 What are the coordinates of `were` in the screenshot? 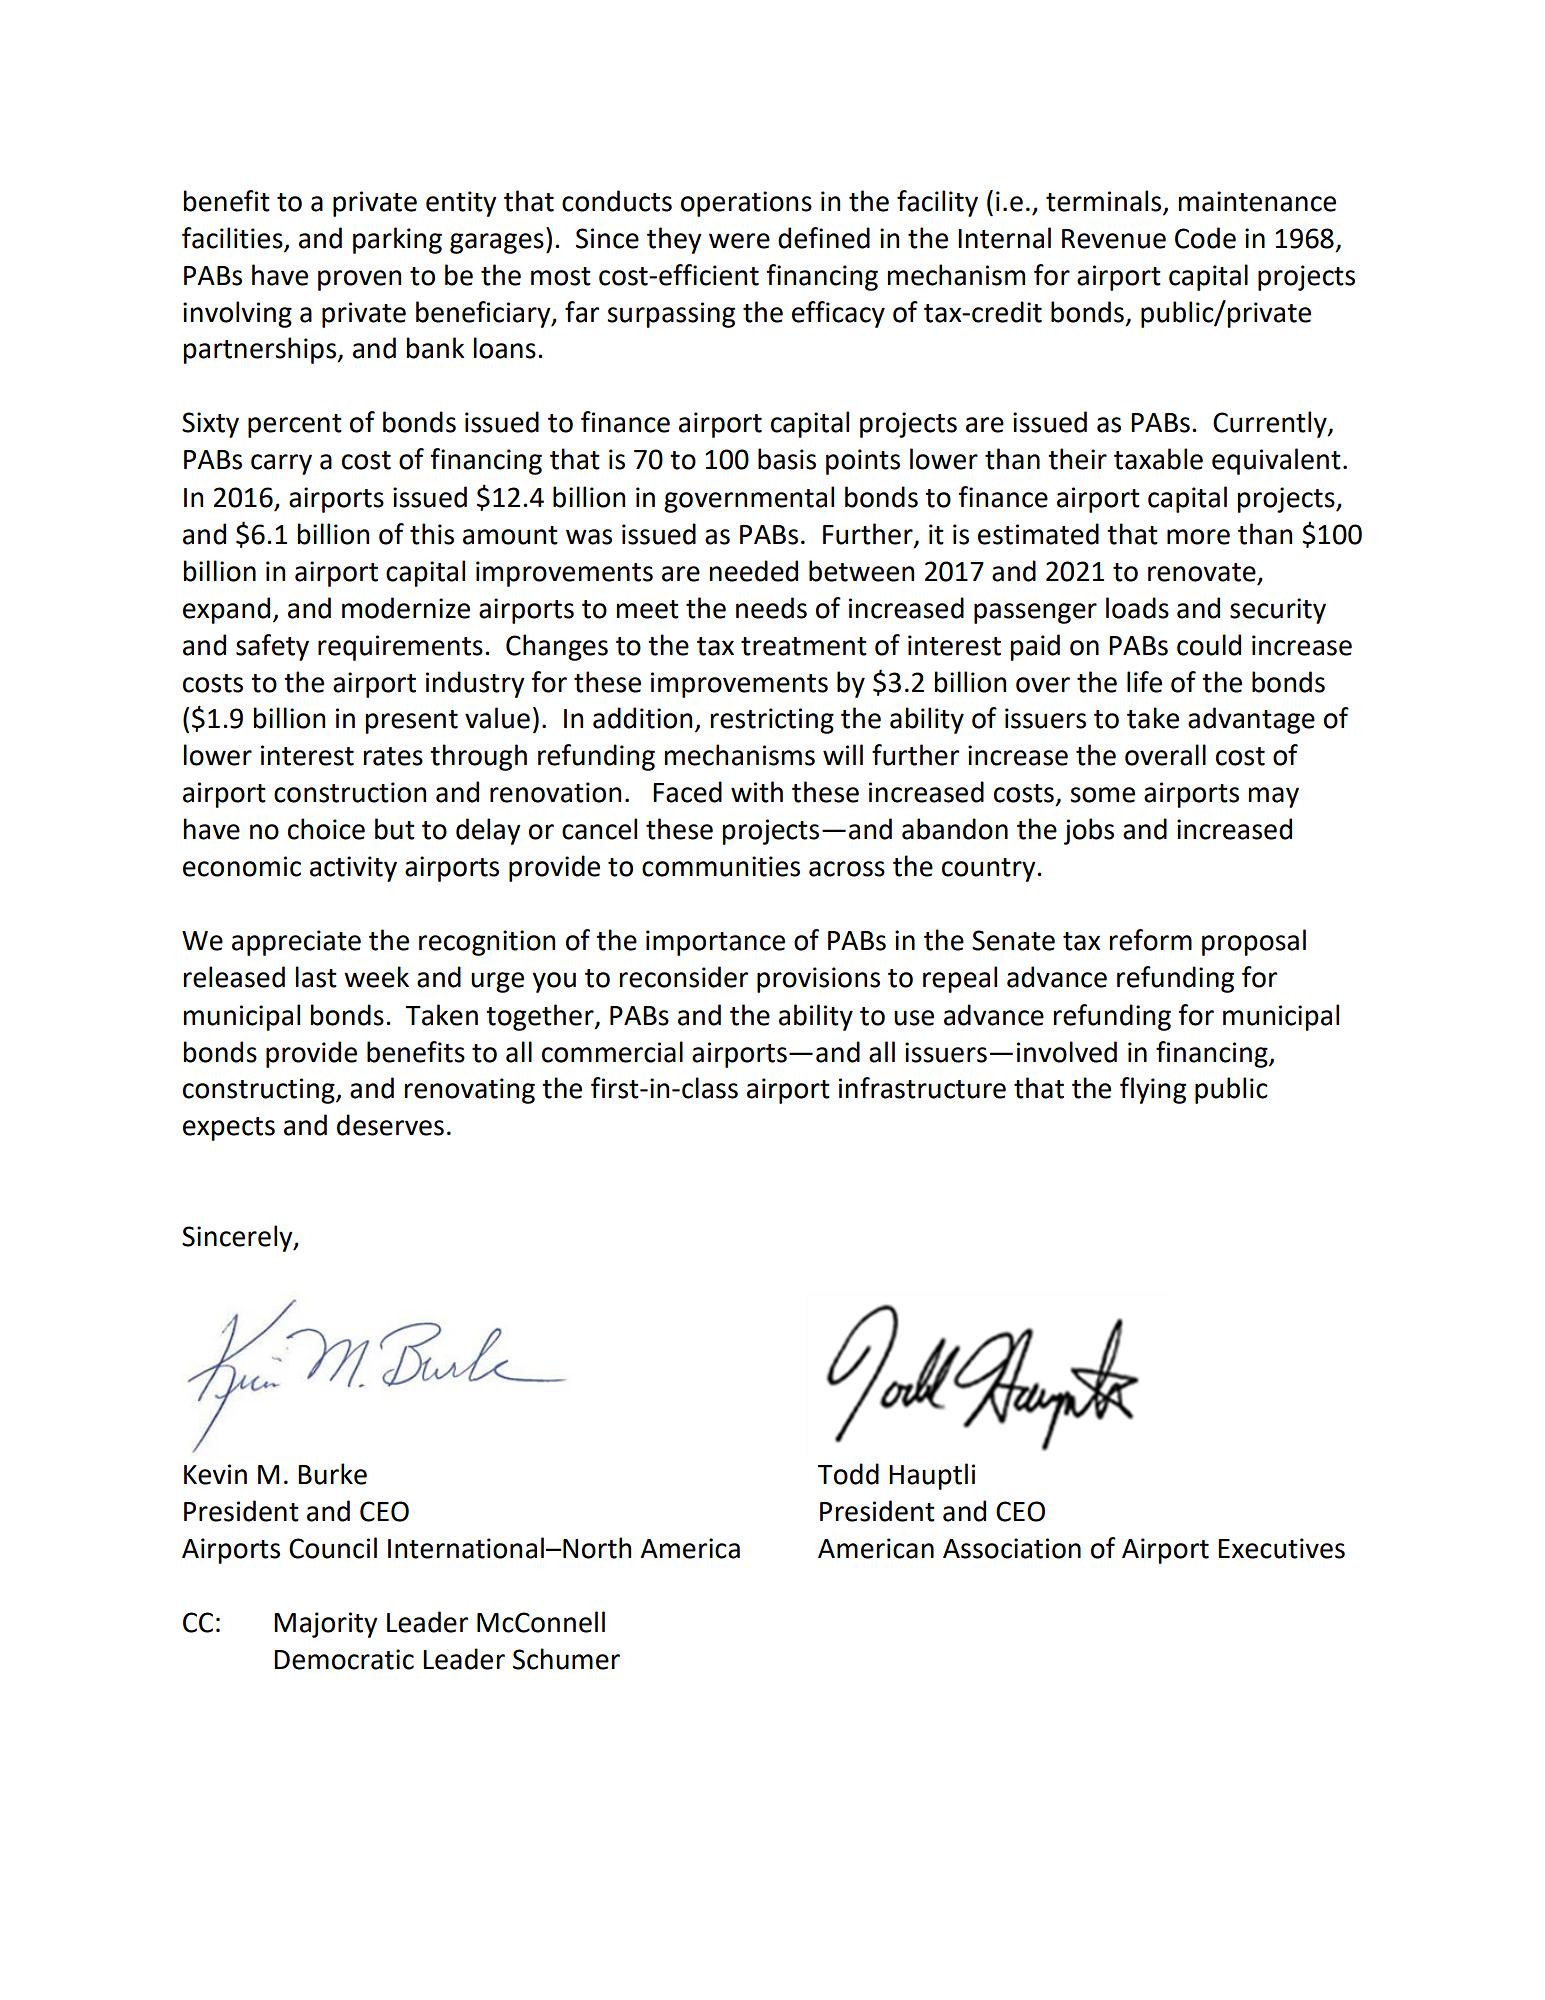 It's located at (739, 241).
